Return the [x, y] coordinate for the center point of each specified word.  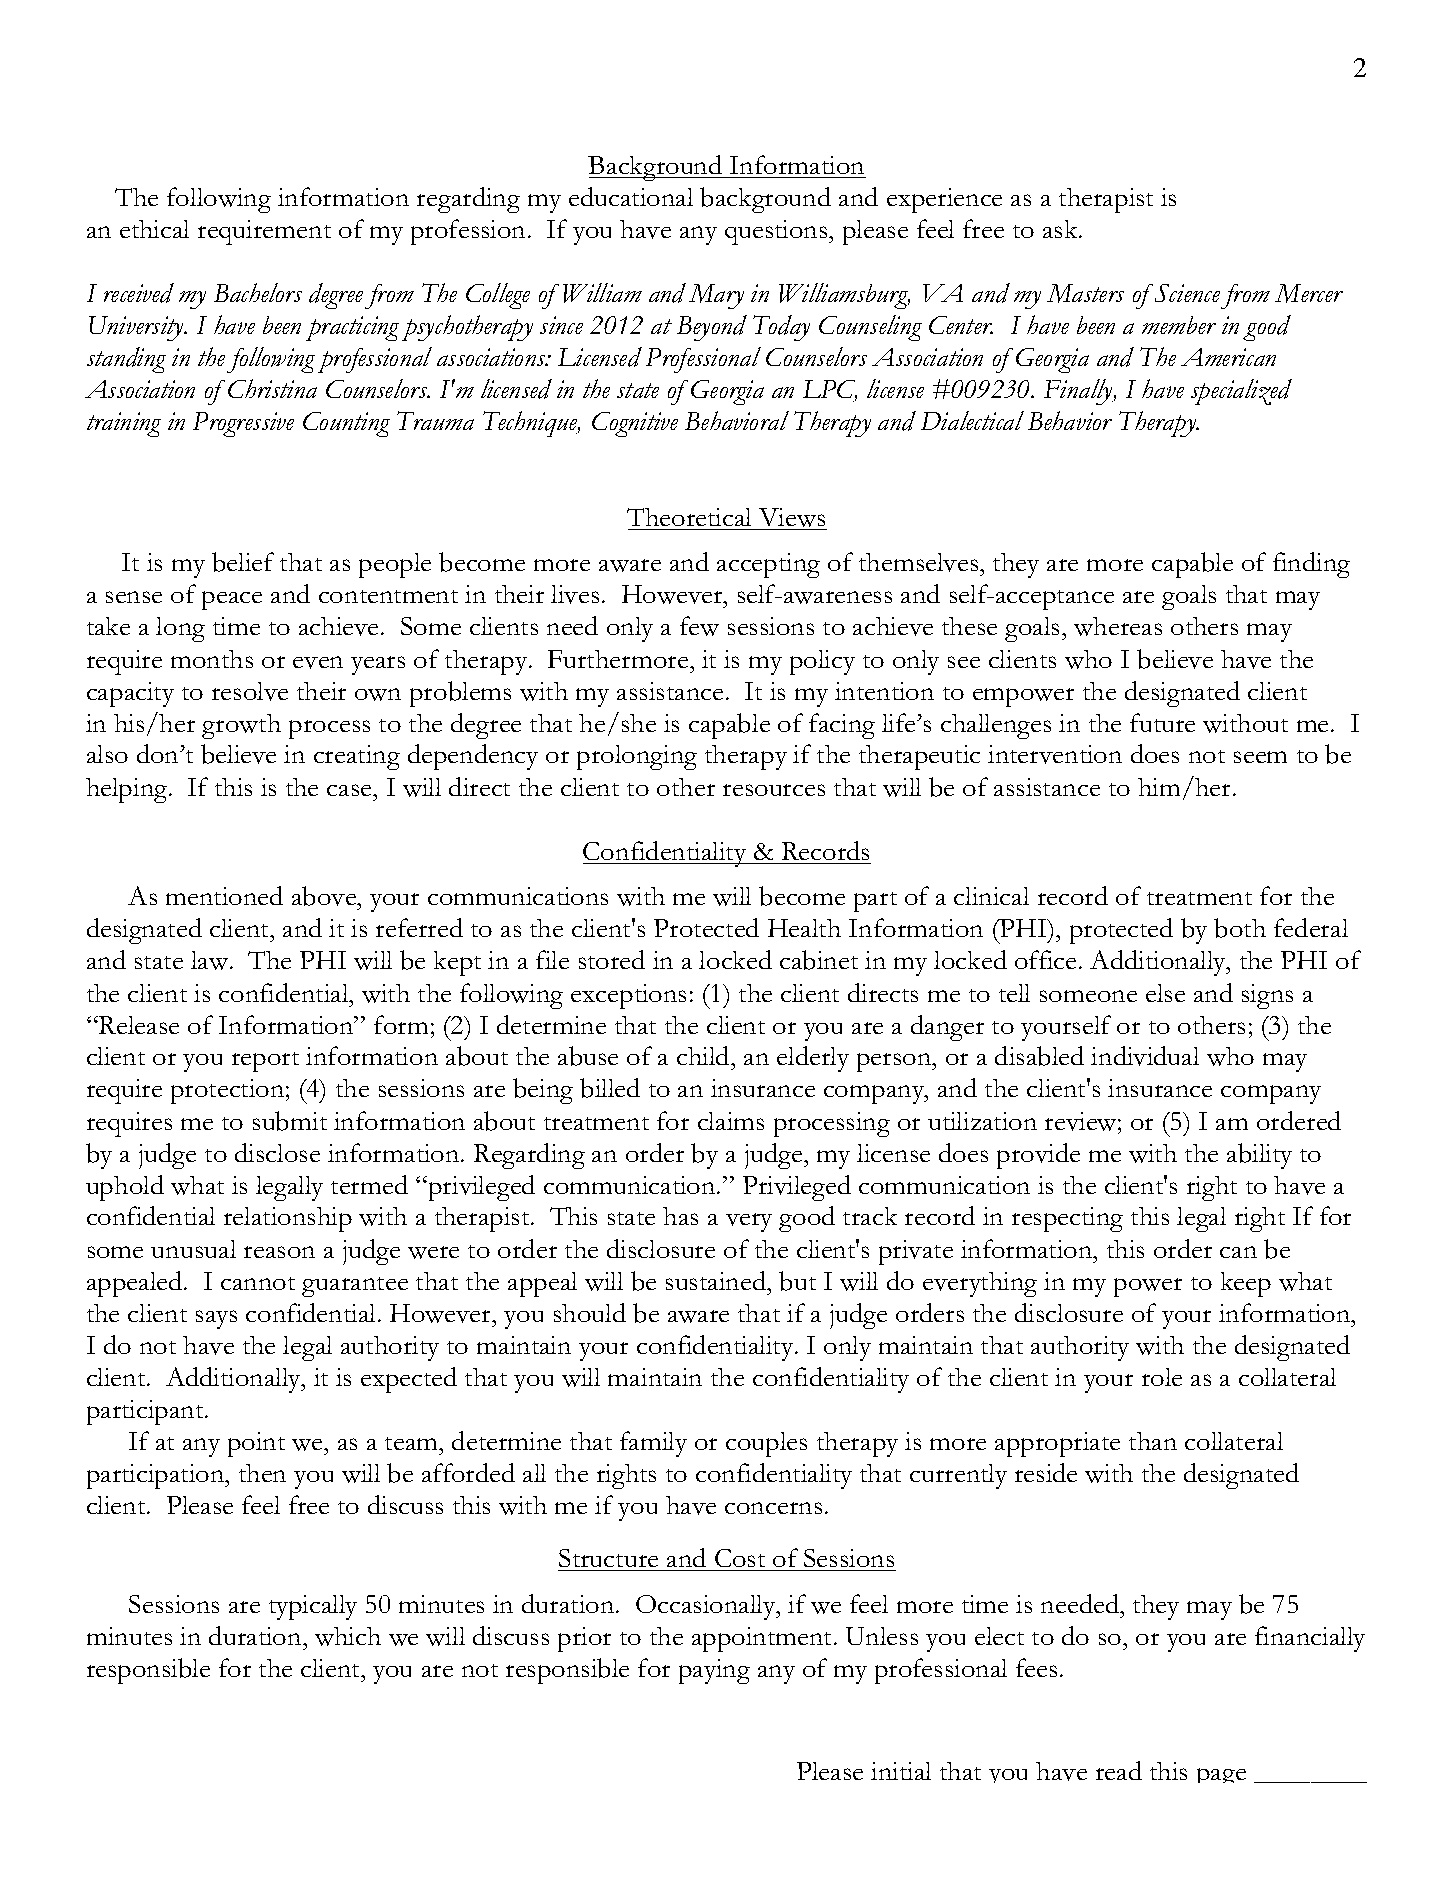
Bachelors [258, 292]
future [1162, 722]
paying [714, 1671]
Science [1187, 293]
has [680, 1216]
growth [241, 726]
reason [279, 1252]
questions [777, 232]
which [348, 1636]
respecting [1067, 1219]
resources [774, 790]
